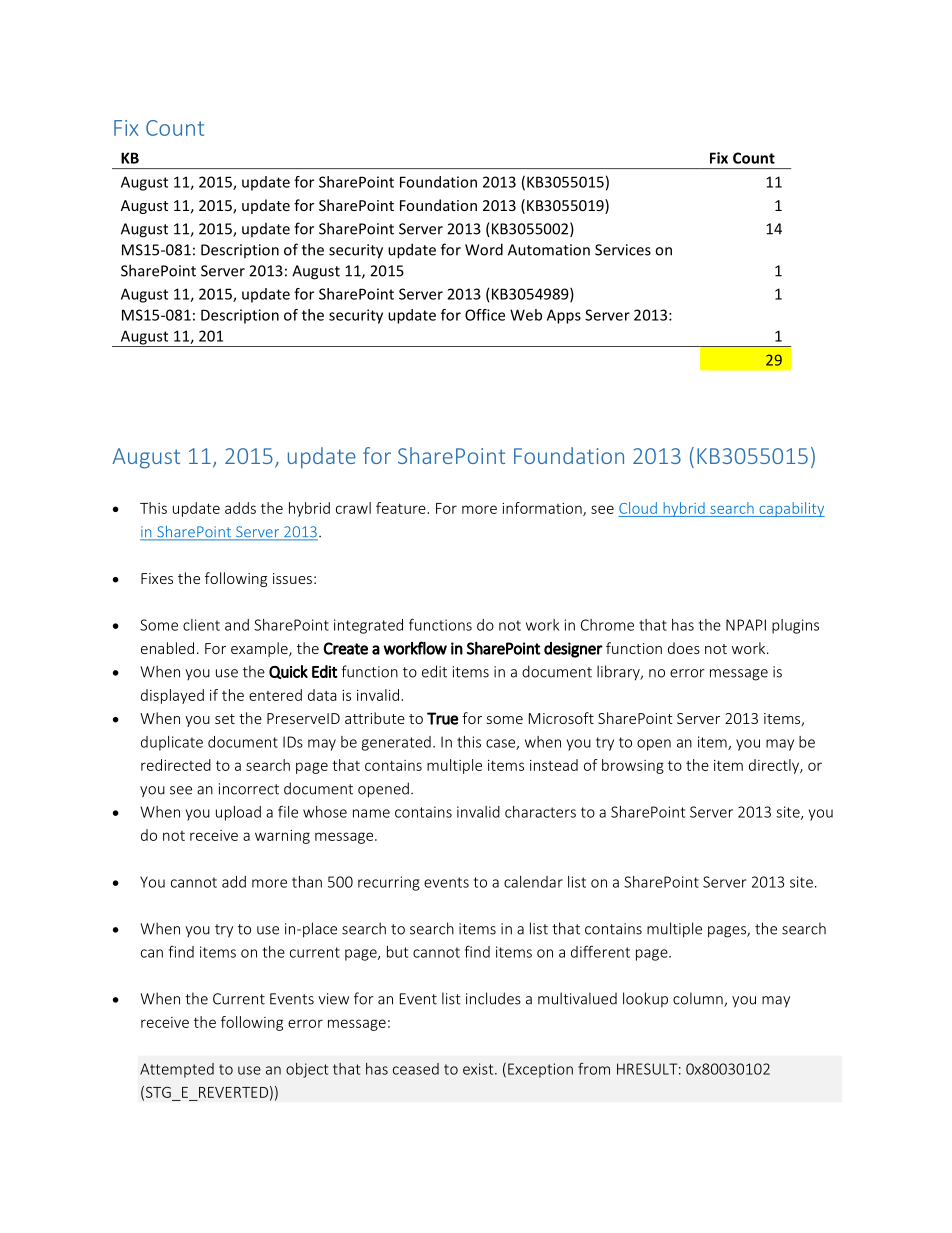 Image resolution: width=952 pixels, height=1233 pixels. What do you see at coordinates (260, 649) in the screenshot?
I see `example` at bounding box center [260, 649].
